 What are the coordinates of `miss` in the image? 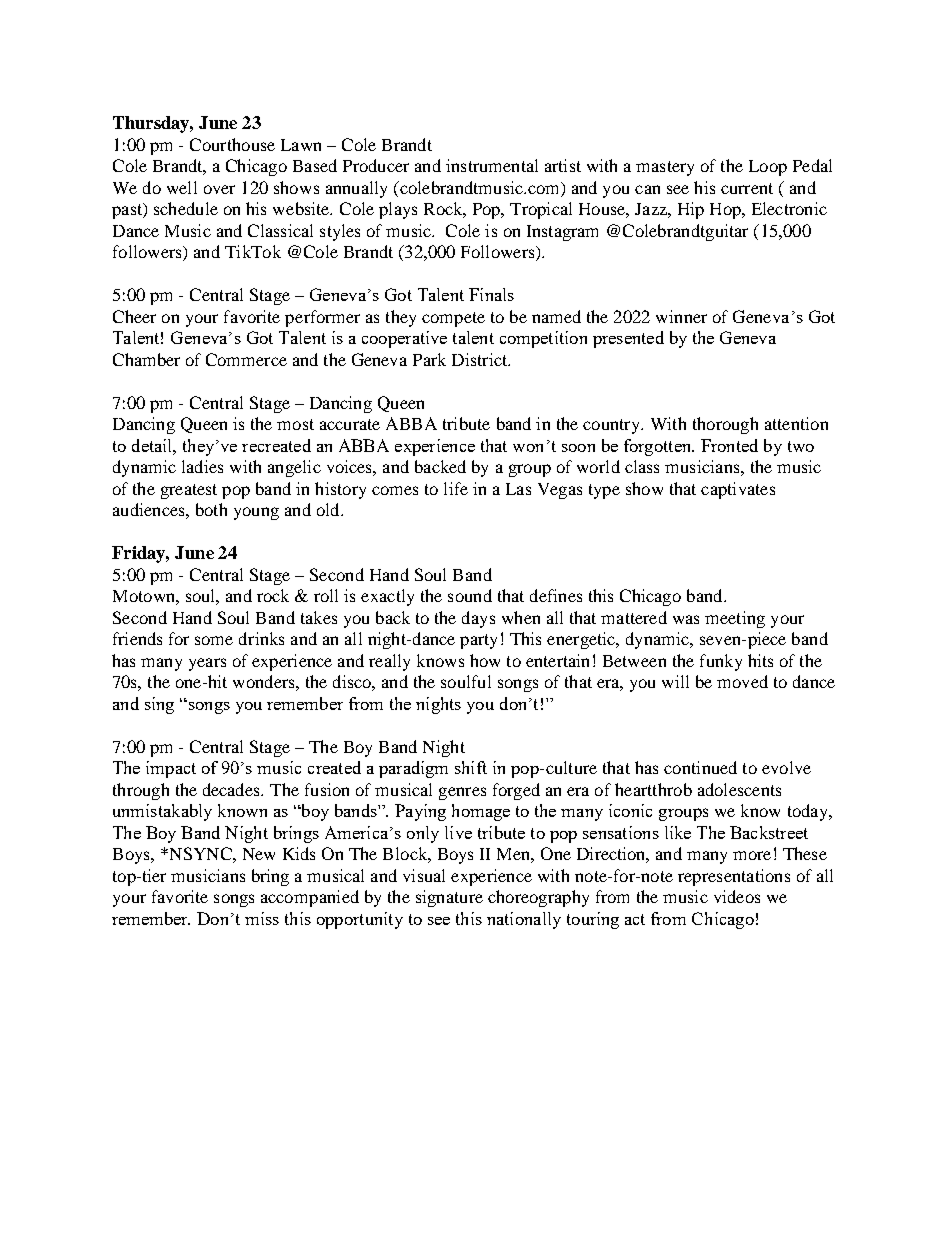 It's located at (262, 918).
